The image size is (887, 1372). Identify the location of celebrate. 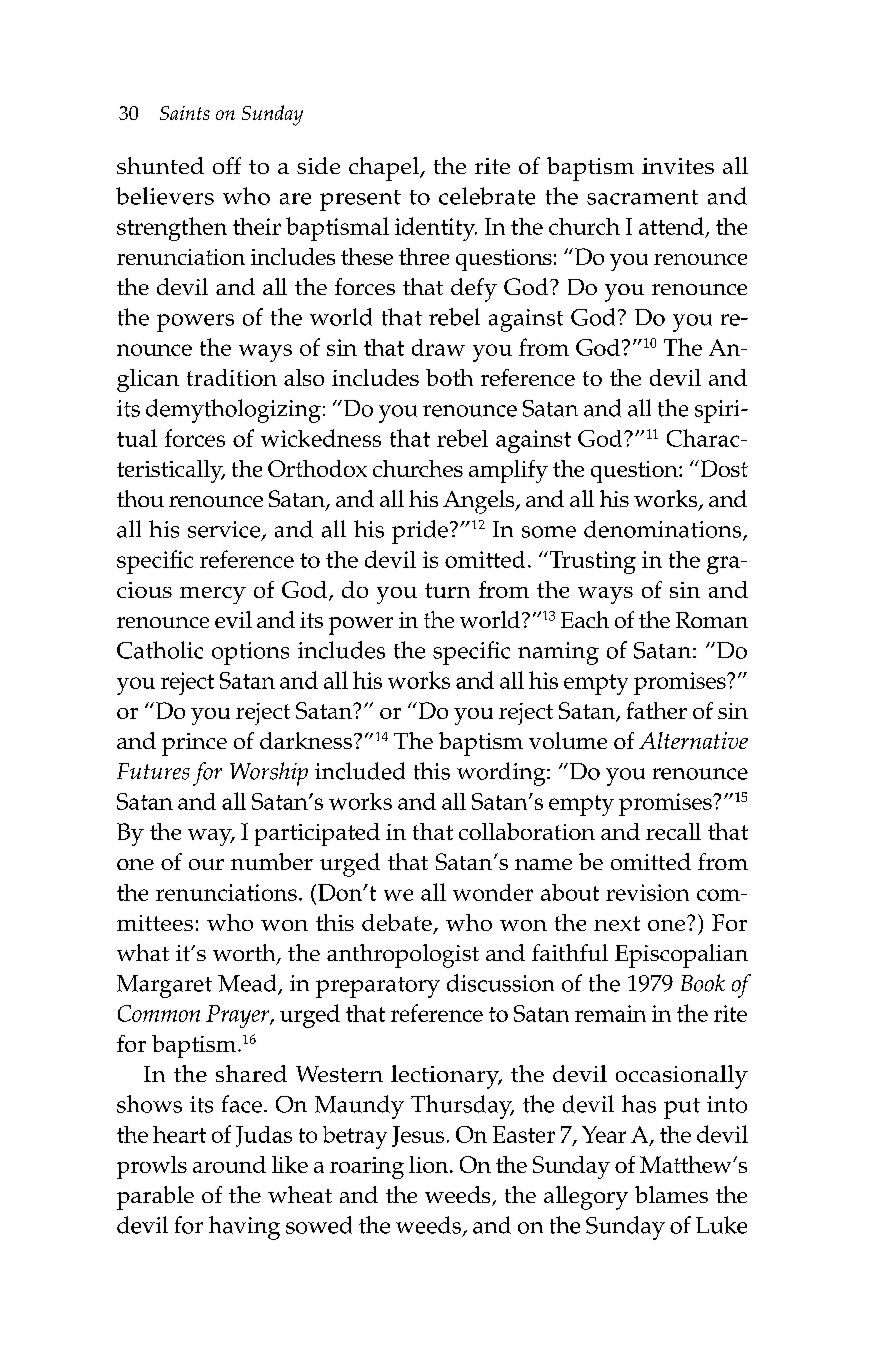
(487, 196).
